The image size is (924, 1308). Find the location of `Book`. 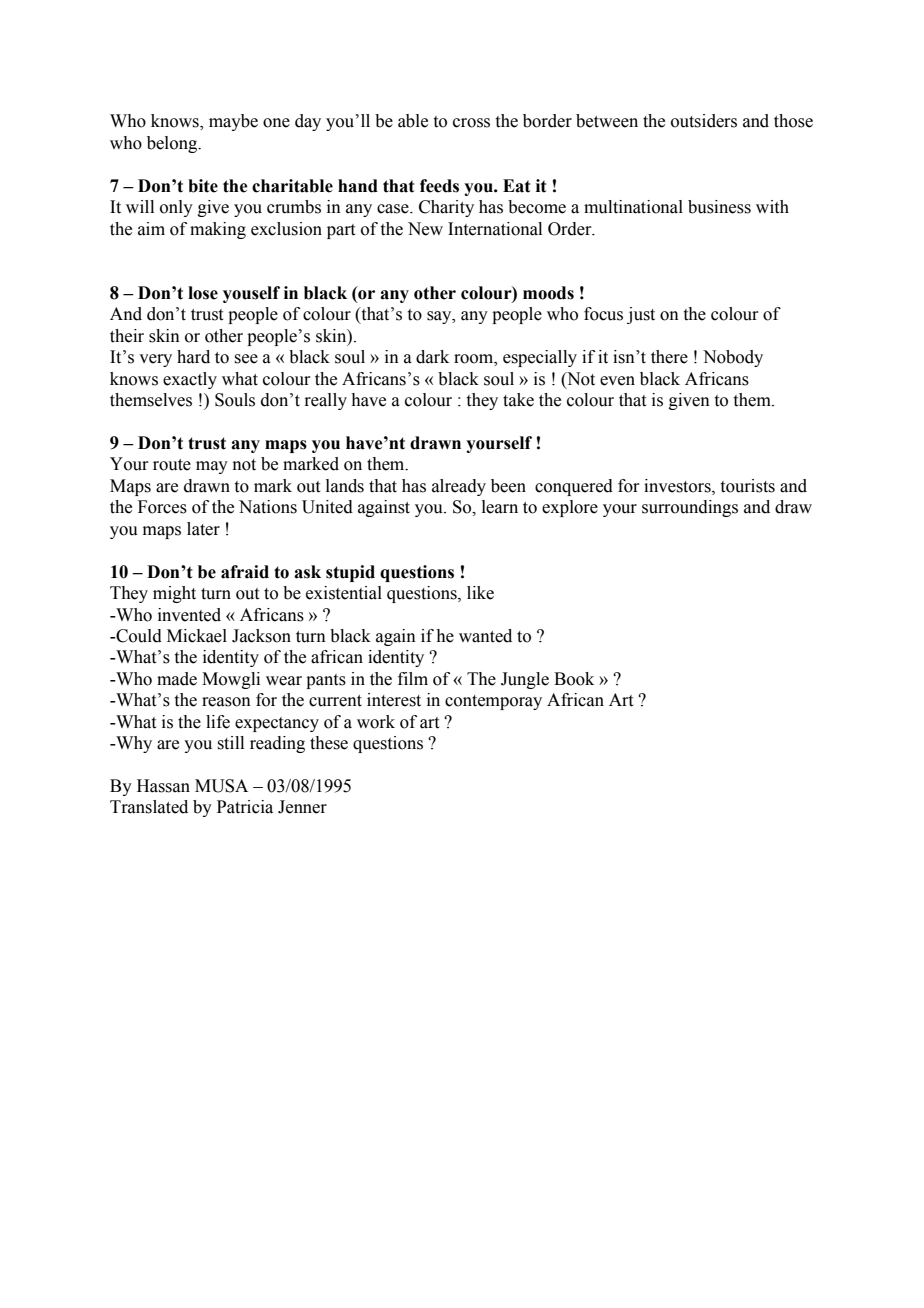

Book is located at coordinates (574, 679).
